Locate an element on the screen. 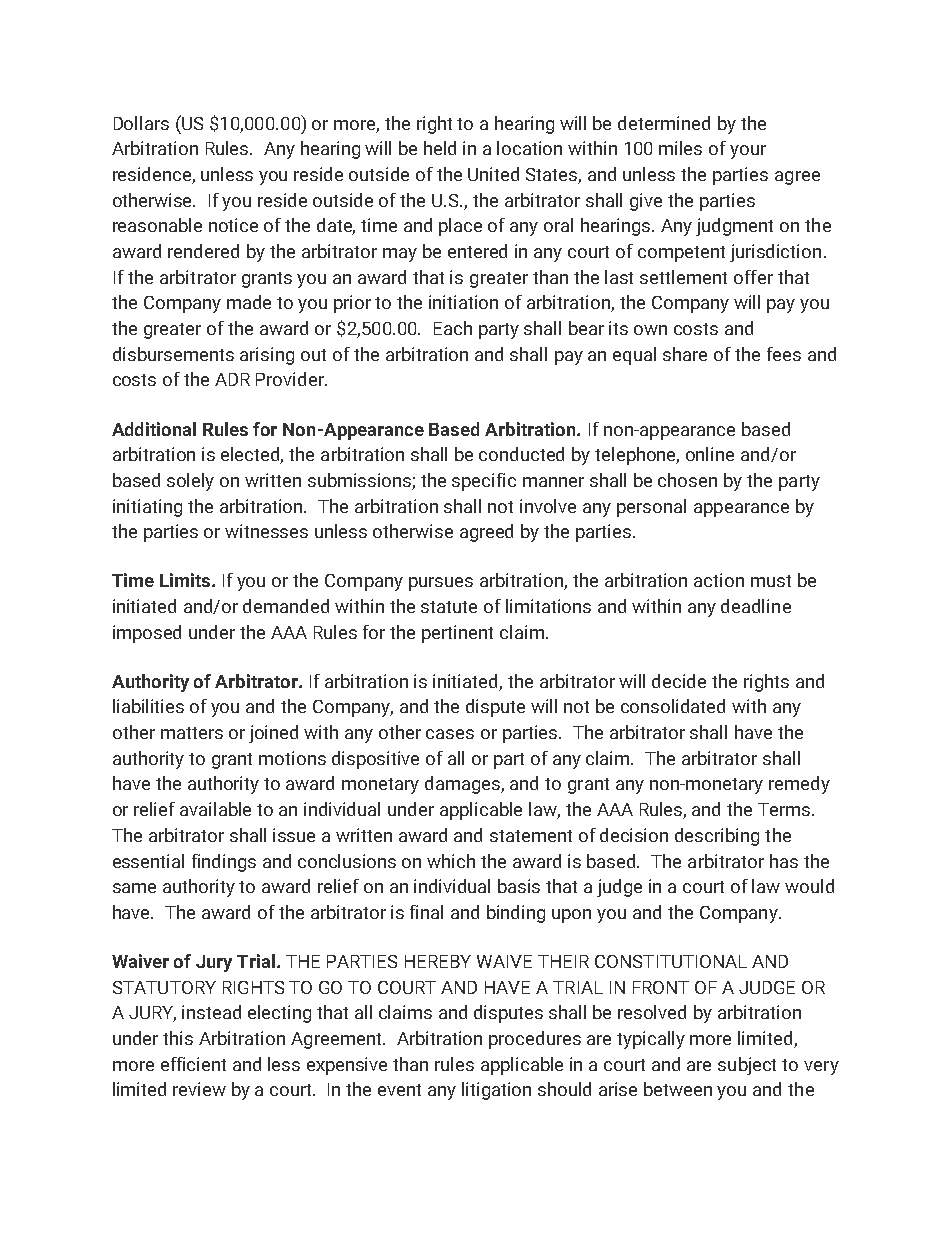 The height and width of the screenshot is (1233, 952). ADR is located at coordinates (232, 379).
